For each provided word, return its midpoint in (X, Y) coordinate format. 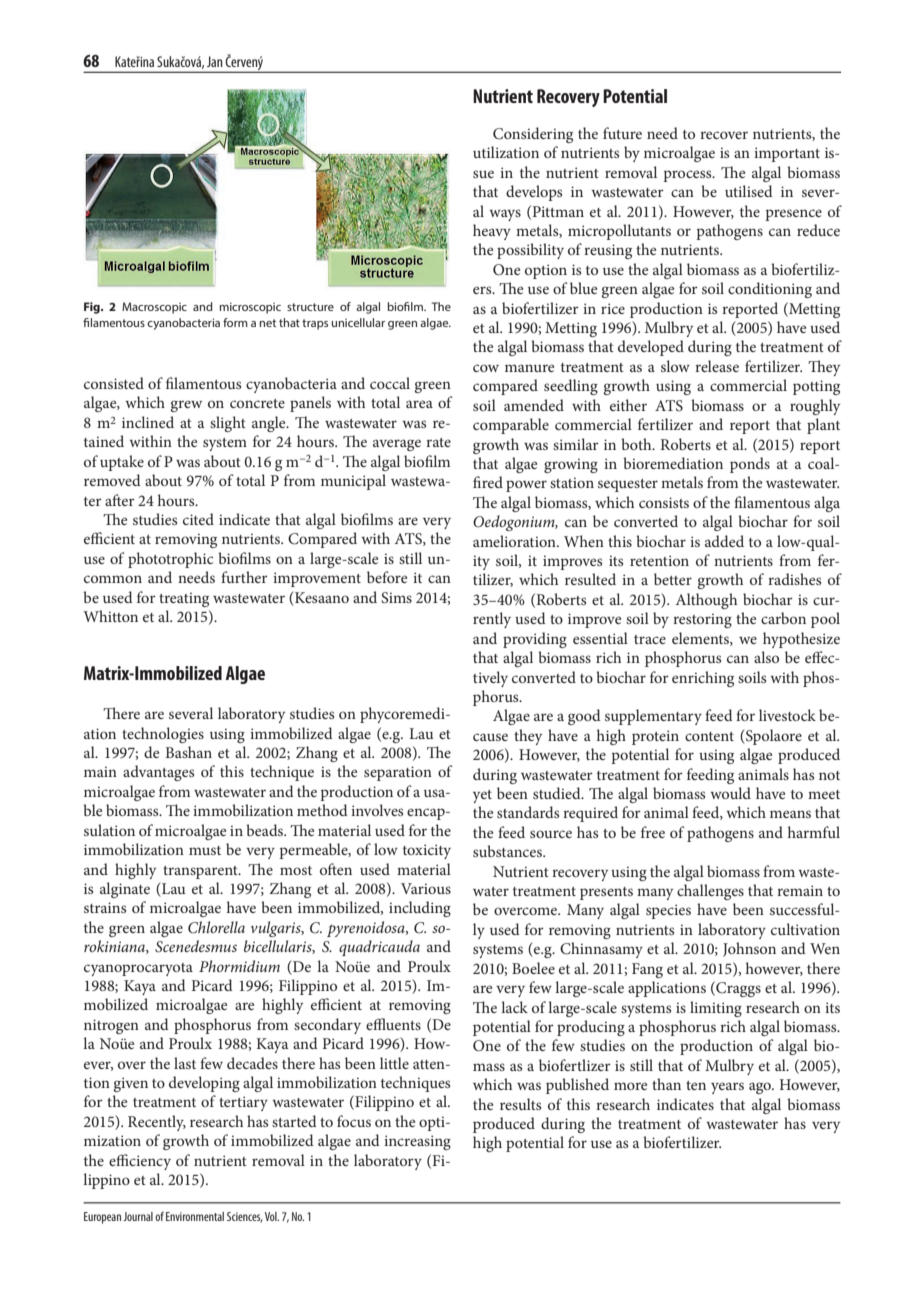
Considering (533, 135)
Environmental (195, 1216)
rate (438, 442)
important (787, 154)
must (205, 850)
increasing (417, 1142)
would (730, 793)
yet (482, 796)
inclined (148, 422)
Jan (215, 61)
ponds (750, 465)
